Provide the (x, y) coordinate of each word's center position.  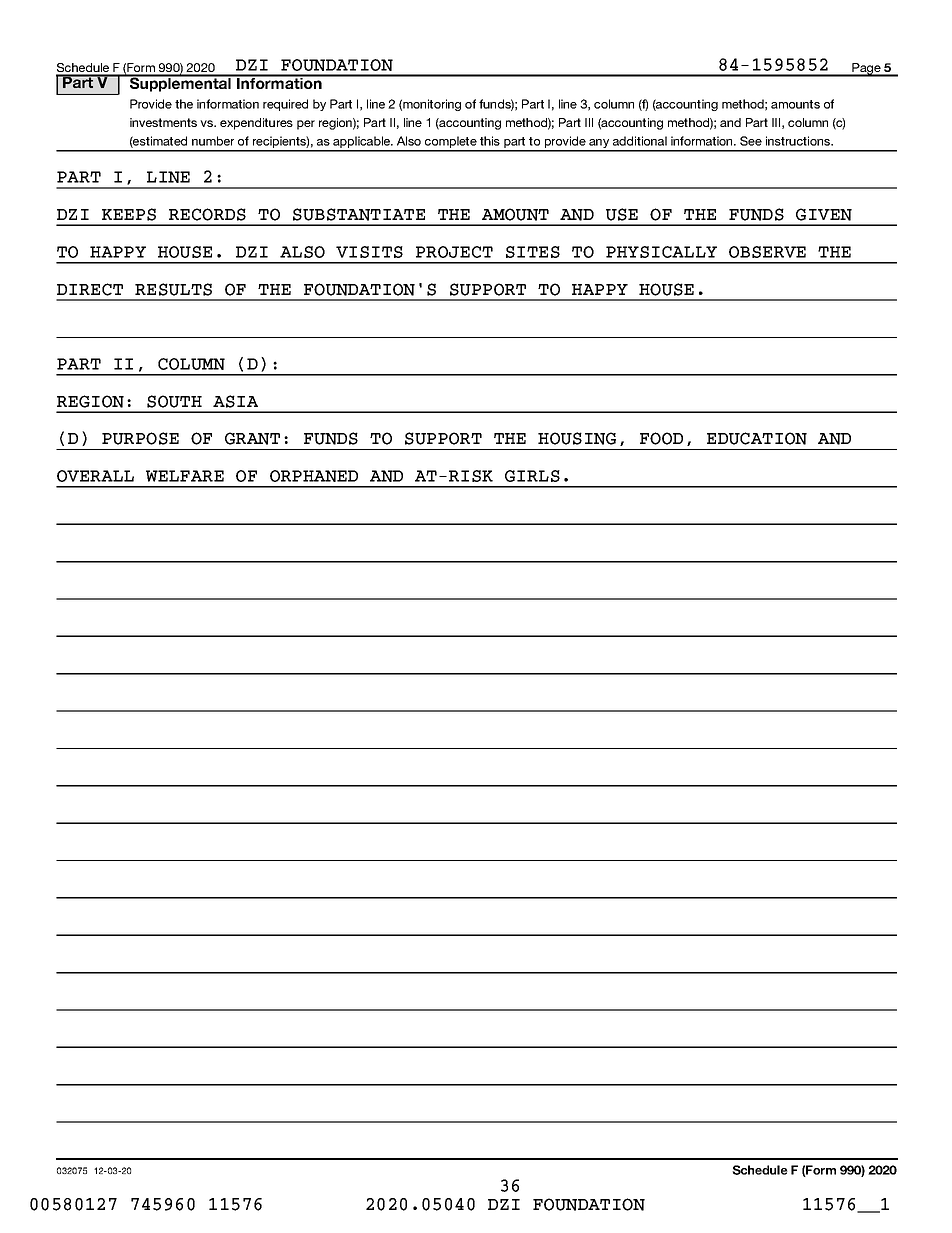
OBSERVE (767, 252)
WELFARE (185, 476)
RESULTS (173, 289)
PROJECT (454, 252)
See (751, 141)
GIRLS (532, 476)
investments (163, 122)
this (490, 141)
